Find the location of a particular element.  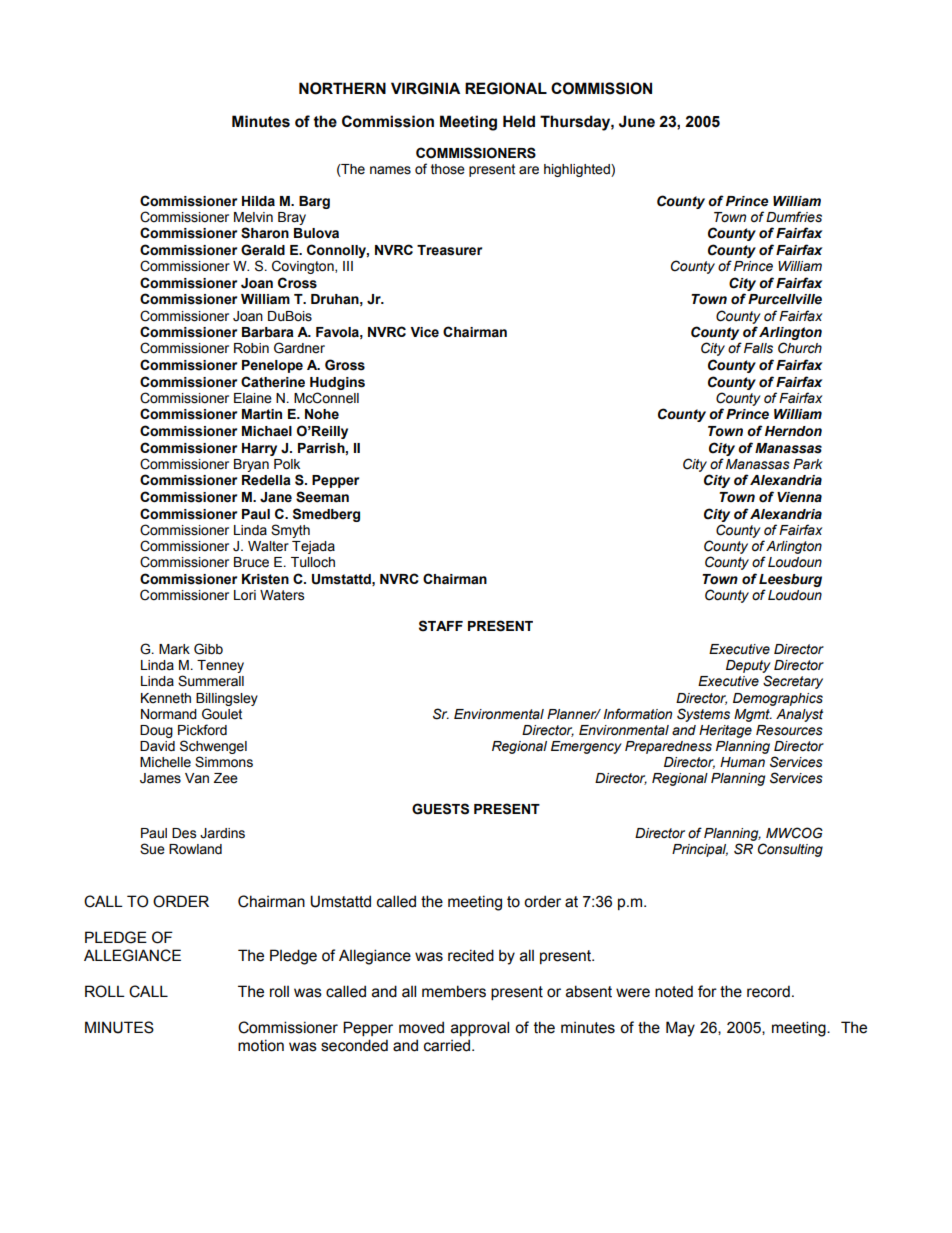

Falls is located at coordinates (758, 348).
